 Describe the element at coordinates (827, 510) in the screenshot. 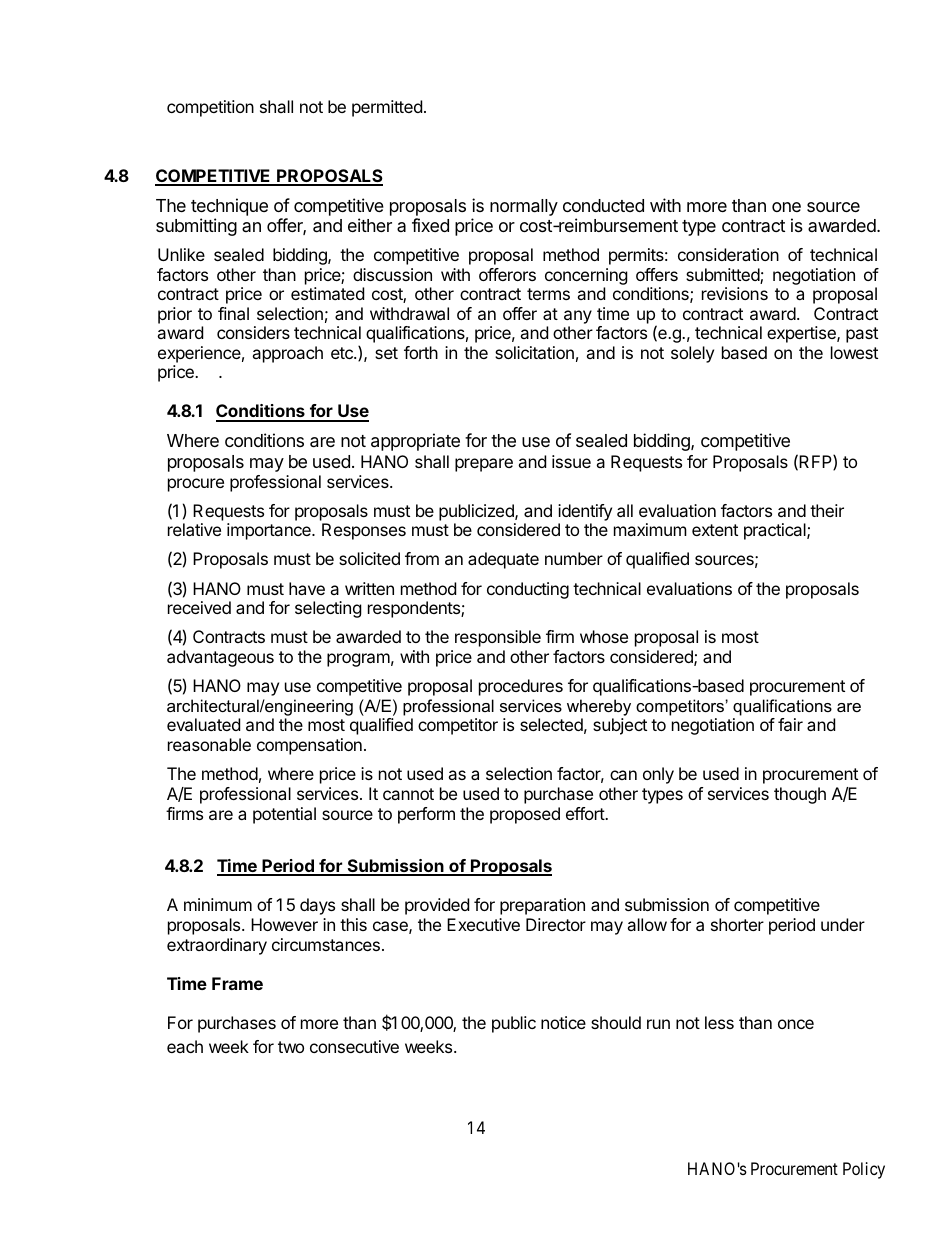

I see `their` at that location.
